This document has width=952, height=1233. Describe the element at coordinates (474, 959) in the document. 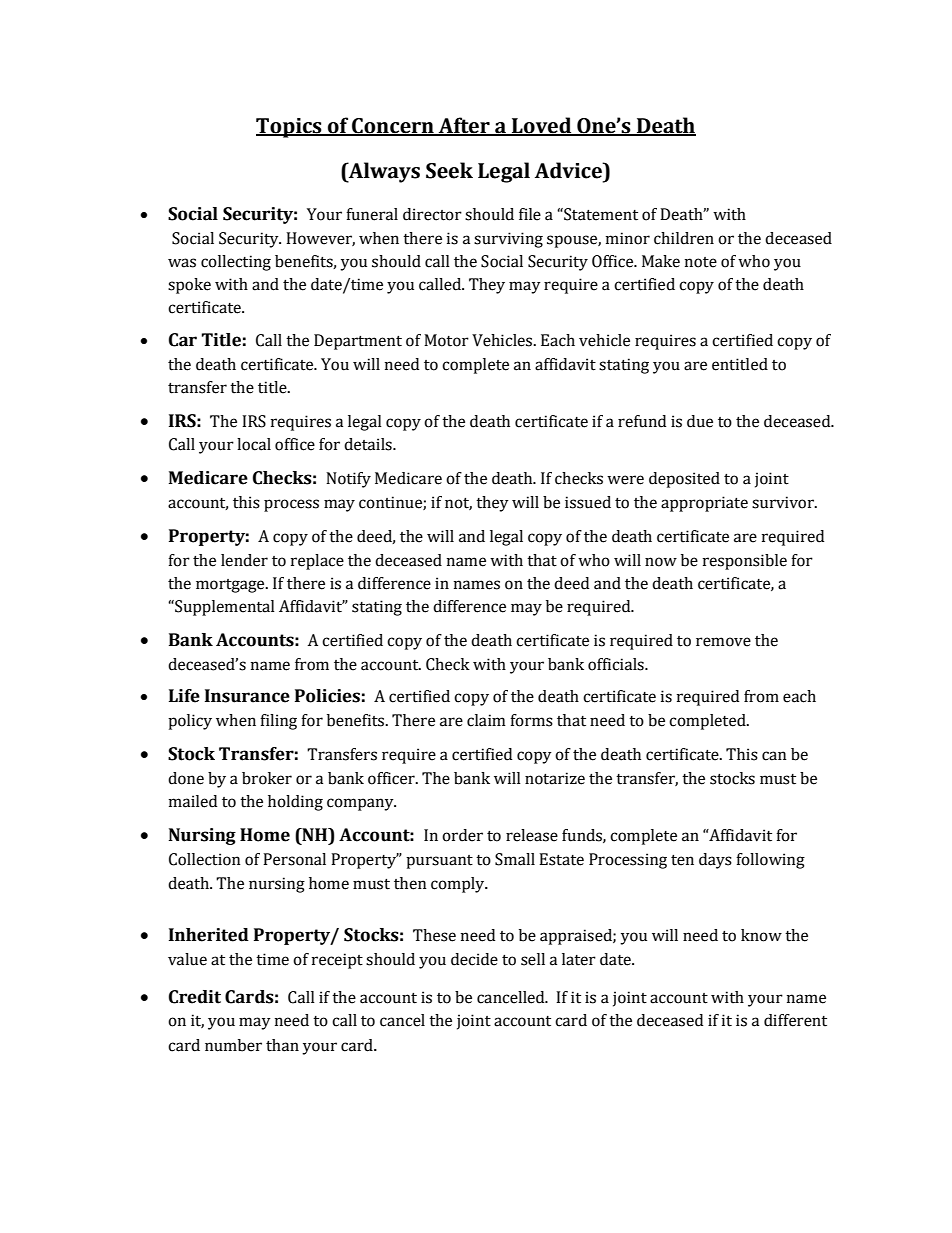

I see `decide` at that location.
